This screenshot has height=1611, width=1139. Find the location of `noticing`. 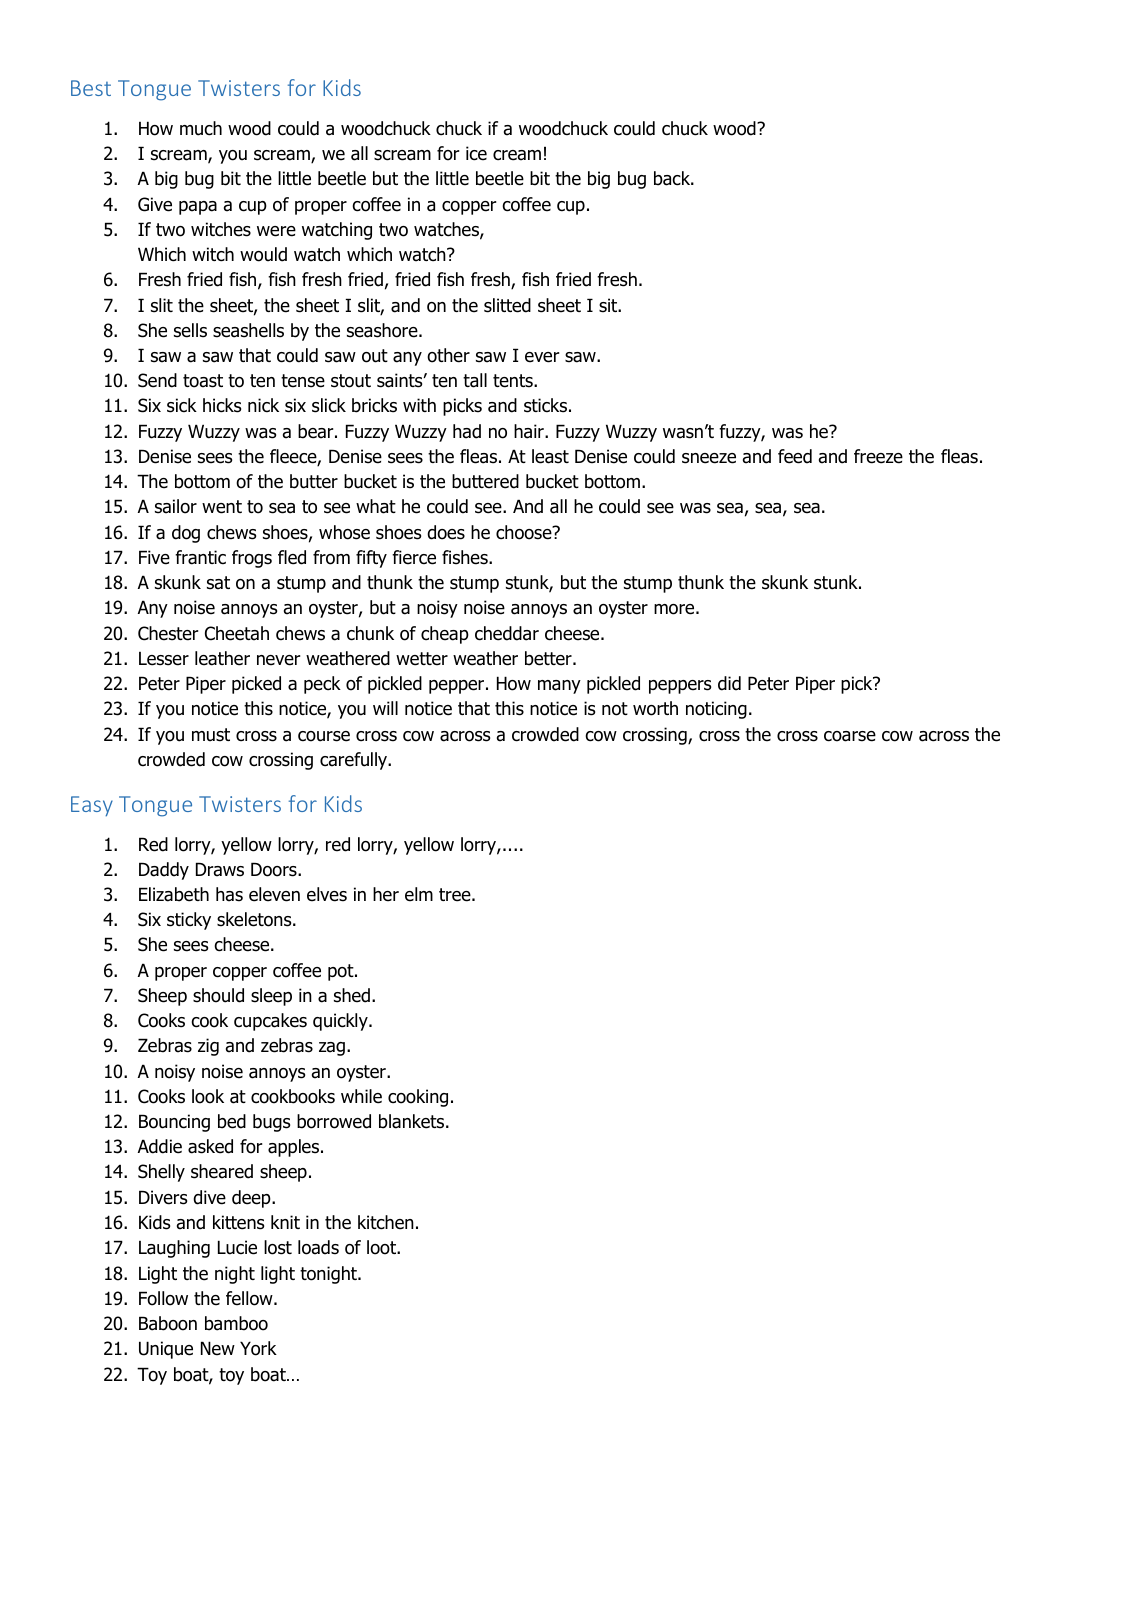

noticing is located at coordinates (716, 710).
